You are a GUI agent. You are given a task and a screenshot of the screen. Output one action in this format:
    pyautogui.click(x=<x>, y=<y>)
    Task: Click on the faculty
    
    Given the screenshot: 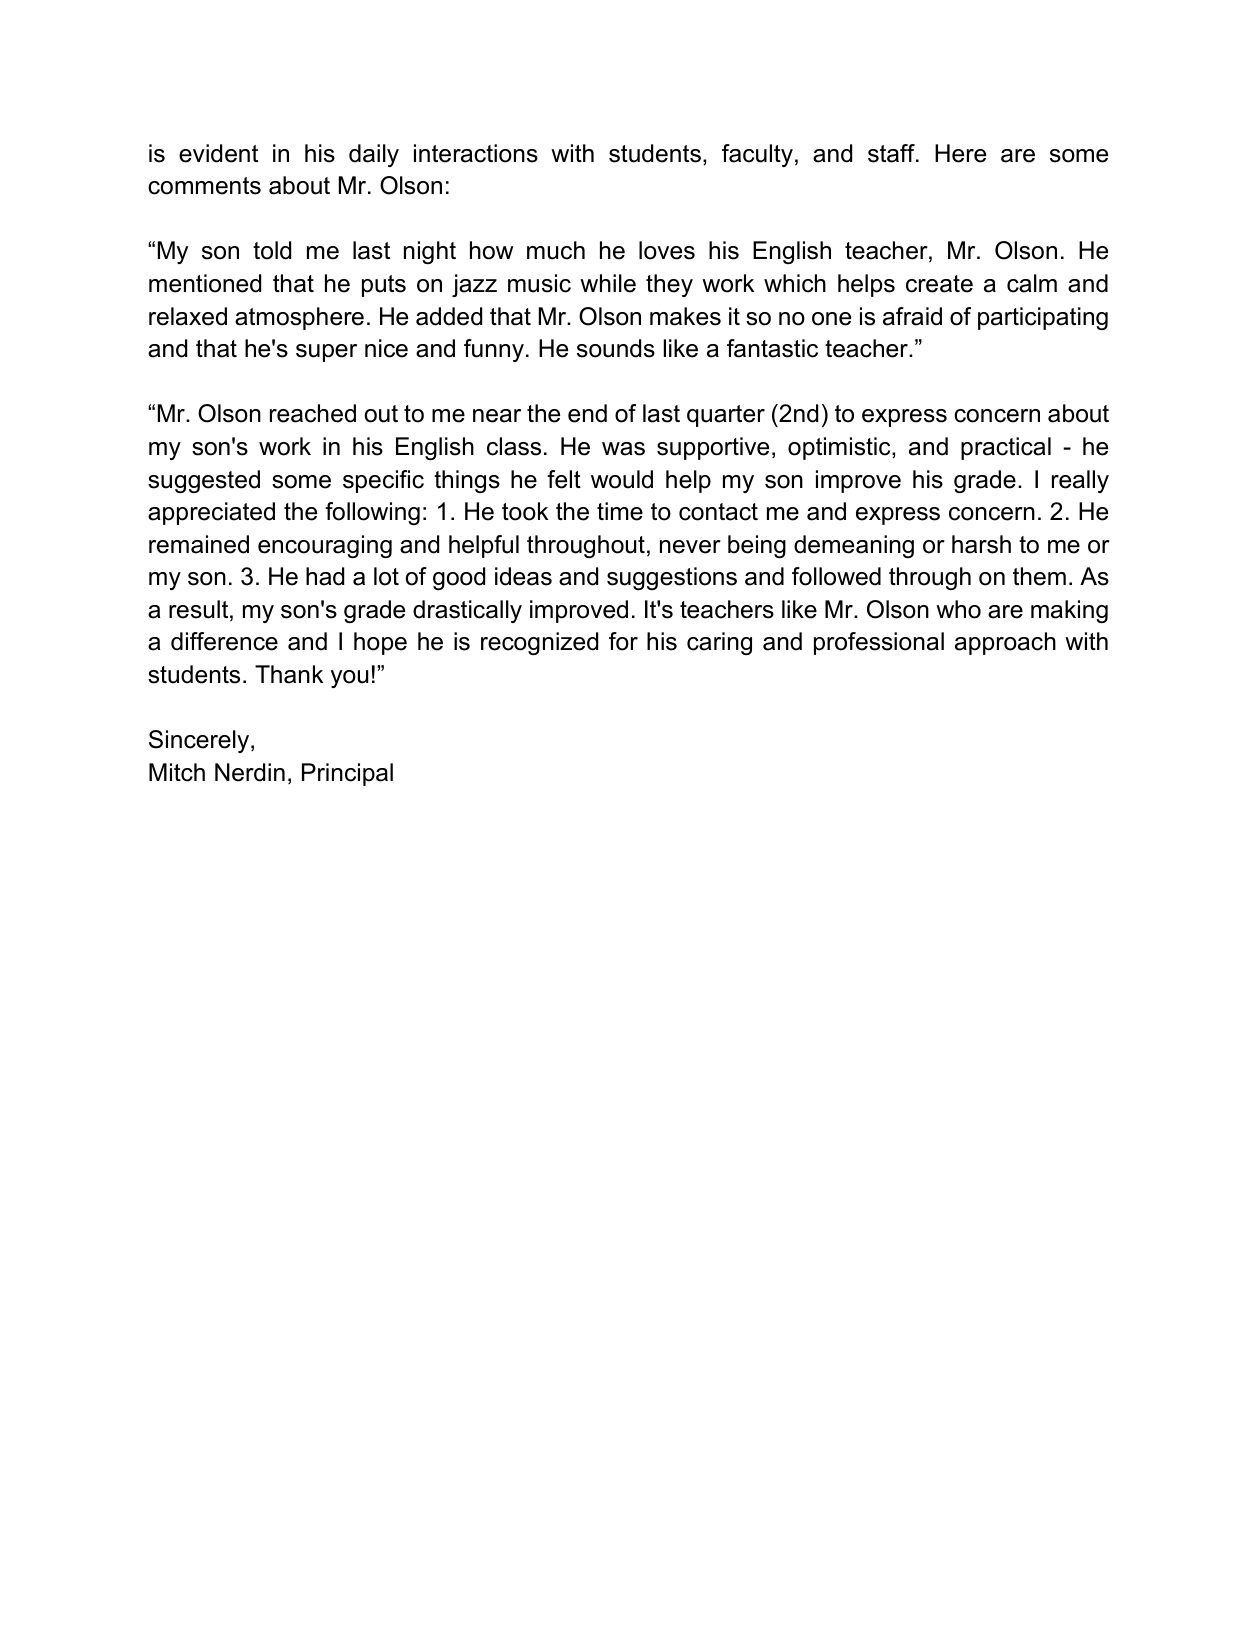 What is the action you would take?
    pyautogui.click(x=757, y=155)
